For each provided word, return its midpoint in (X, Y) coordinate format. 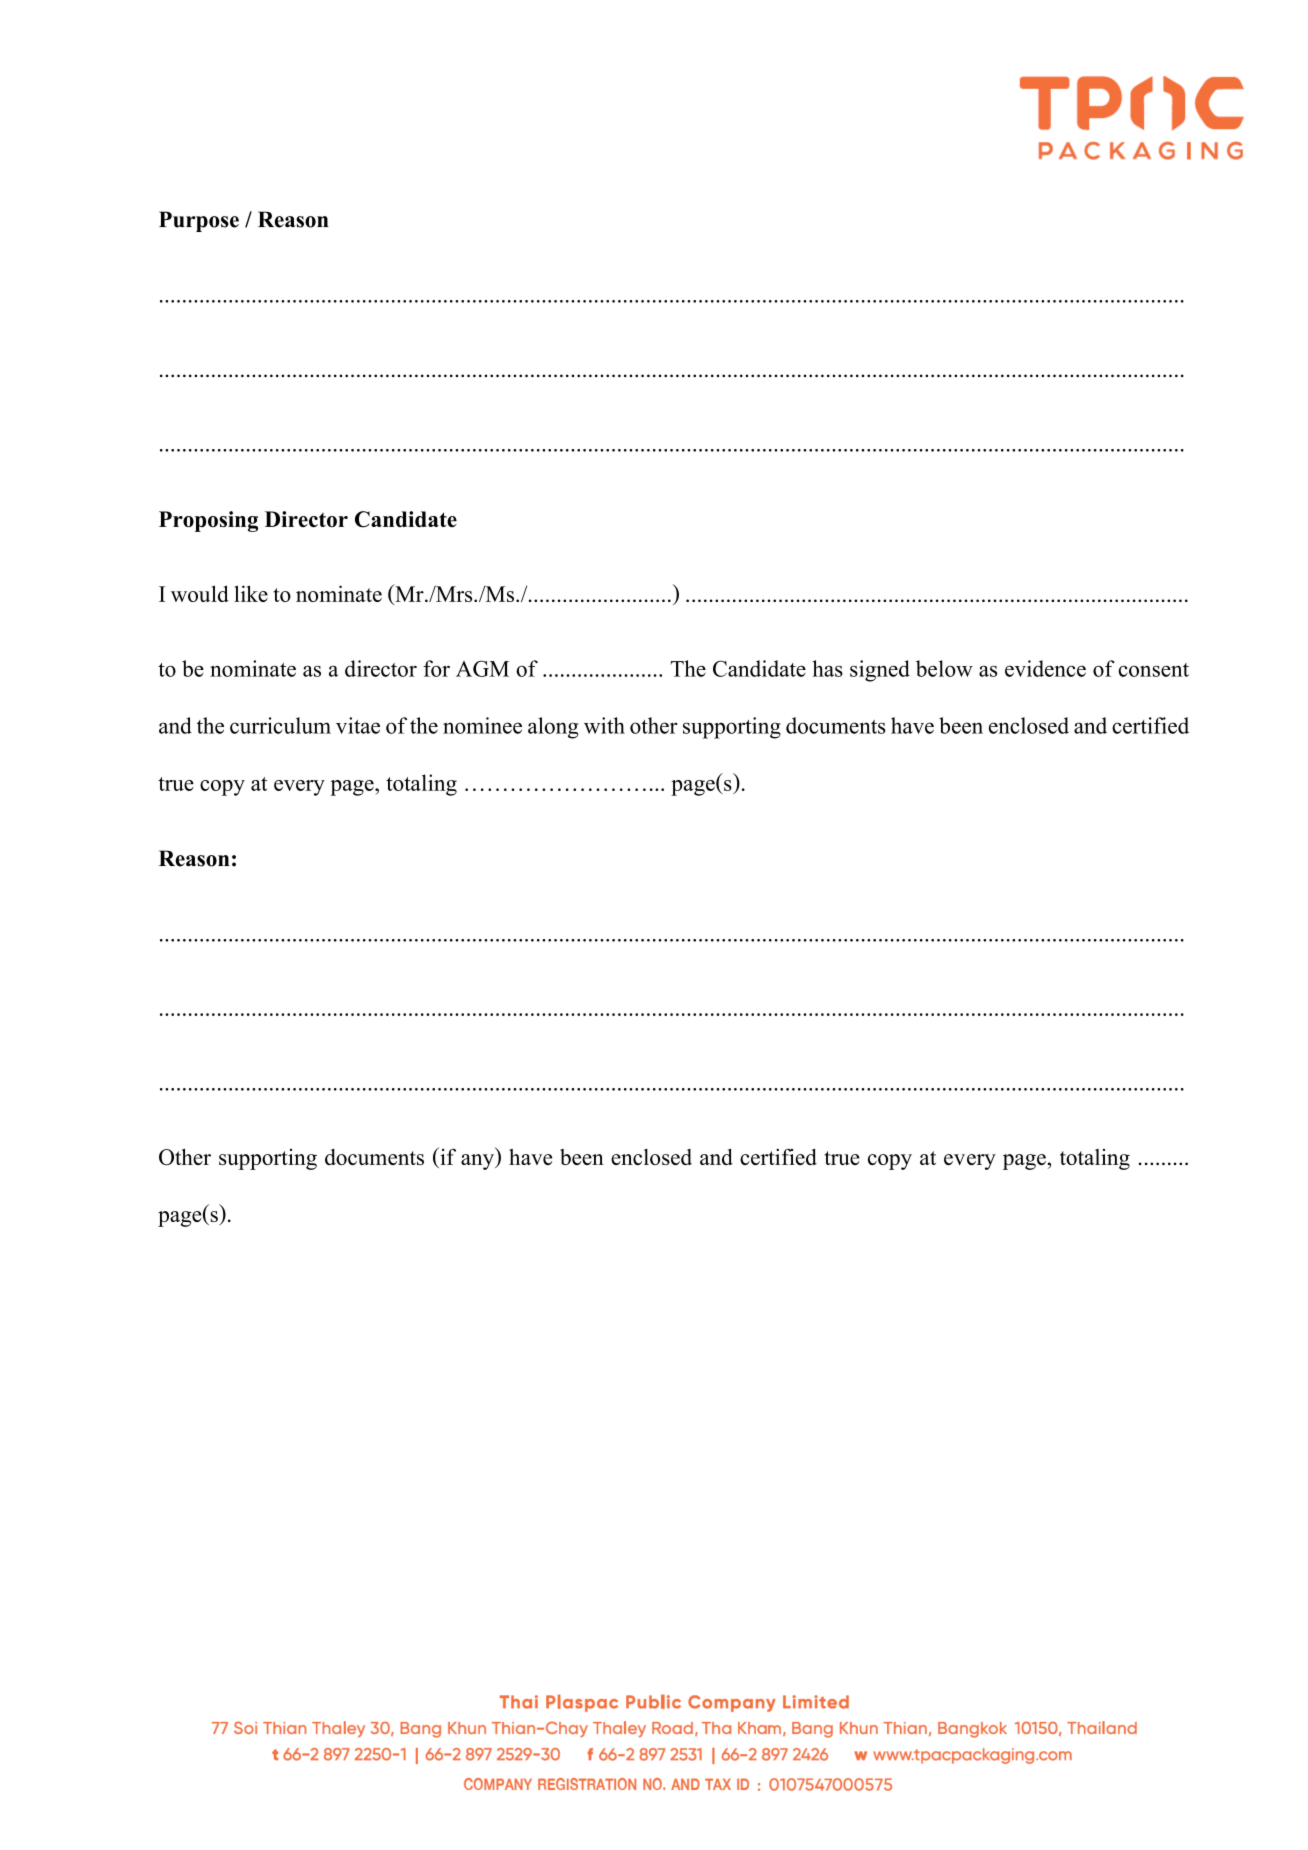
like (251, 593)
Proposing (208, 521)
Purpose (199, 221)
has (827, 668)
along (553, 728)
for (436, 668)
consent (1153, 670)
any (478, 1162)
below (944, 668)
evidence (1045, 668)
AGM (482, 668)
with (604, 725)
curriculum (280, 725)
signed (880, 671)
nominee (482, 725)
